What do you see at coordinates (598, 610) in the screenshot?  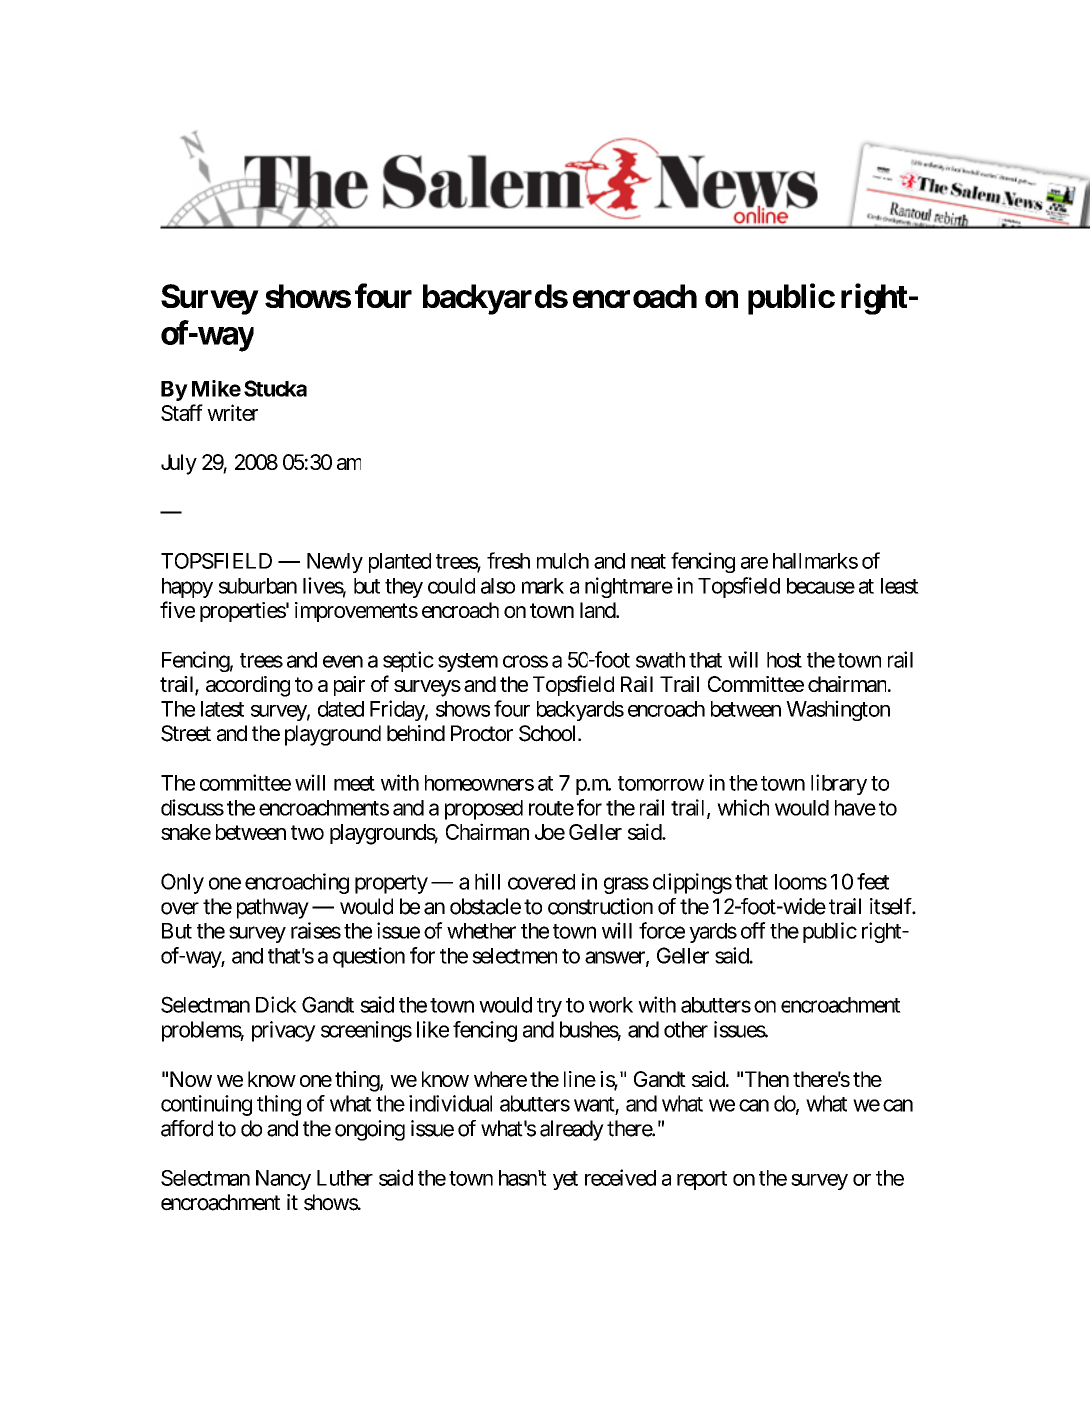 I see `land` at bounding box center [598, 610].
